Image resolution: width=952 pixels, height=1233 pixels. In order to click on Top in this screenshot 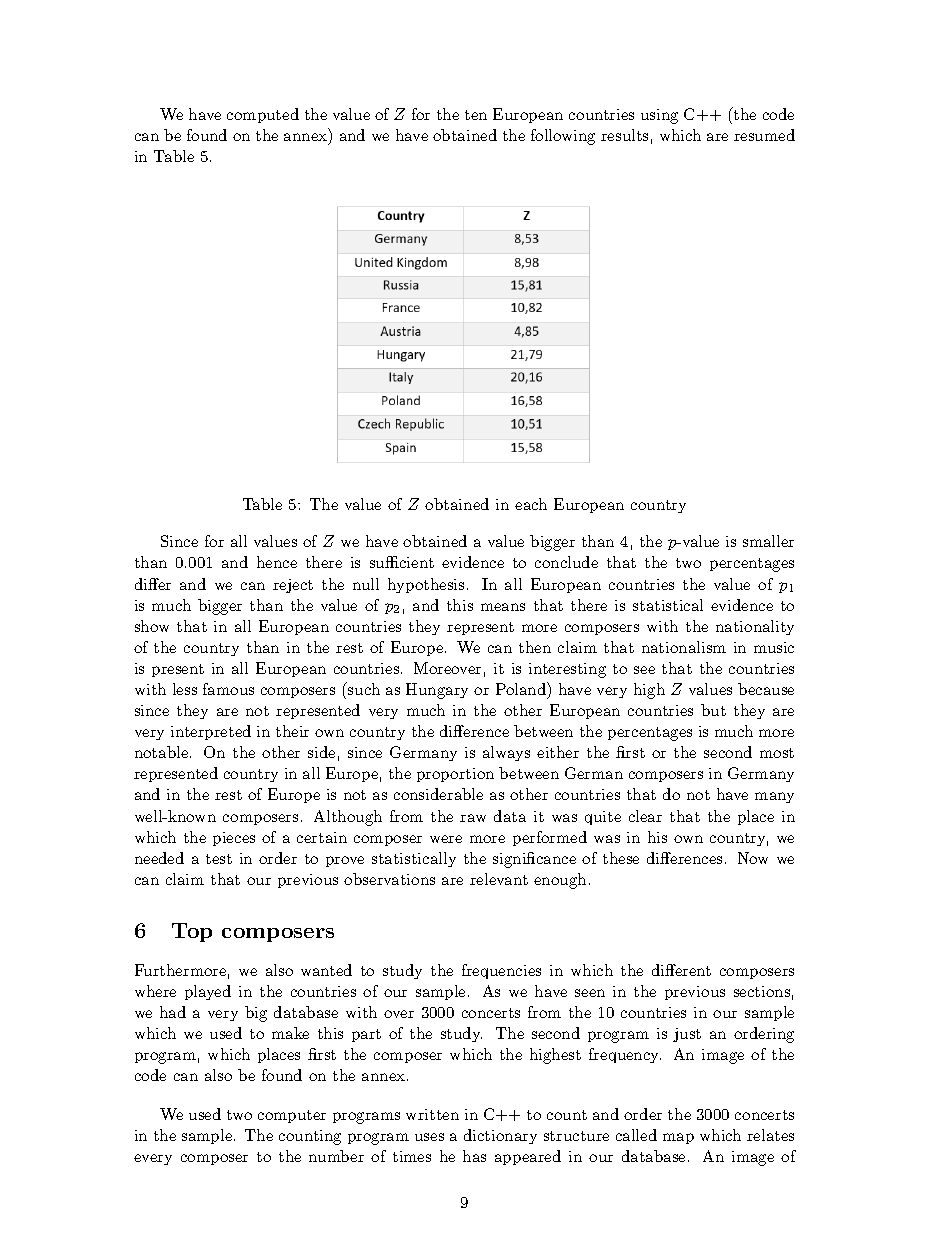, I will do `click(192, 932)`.
